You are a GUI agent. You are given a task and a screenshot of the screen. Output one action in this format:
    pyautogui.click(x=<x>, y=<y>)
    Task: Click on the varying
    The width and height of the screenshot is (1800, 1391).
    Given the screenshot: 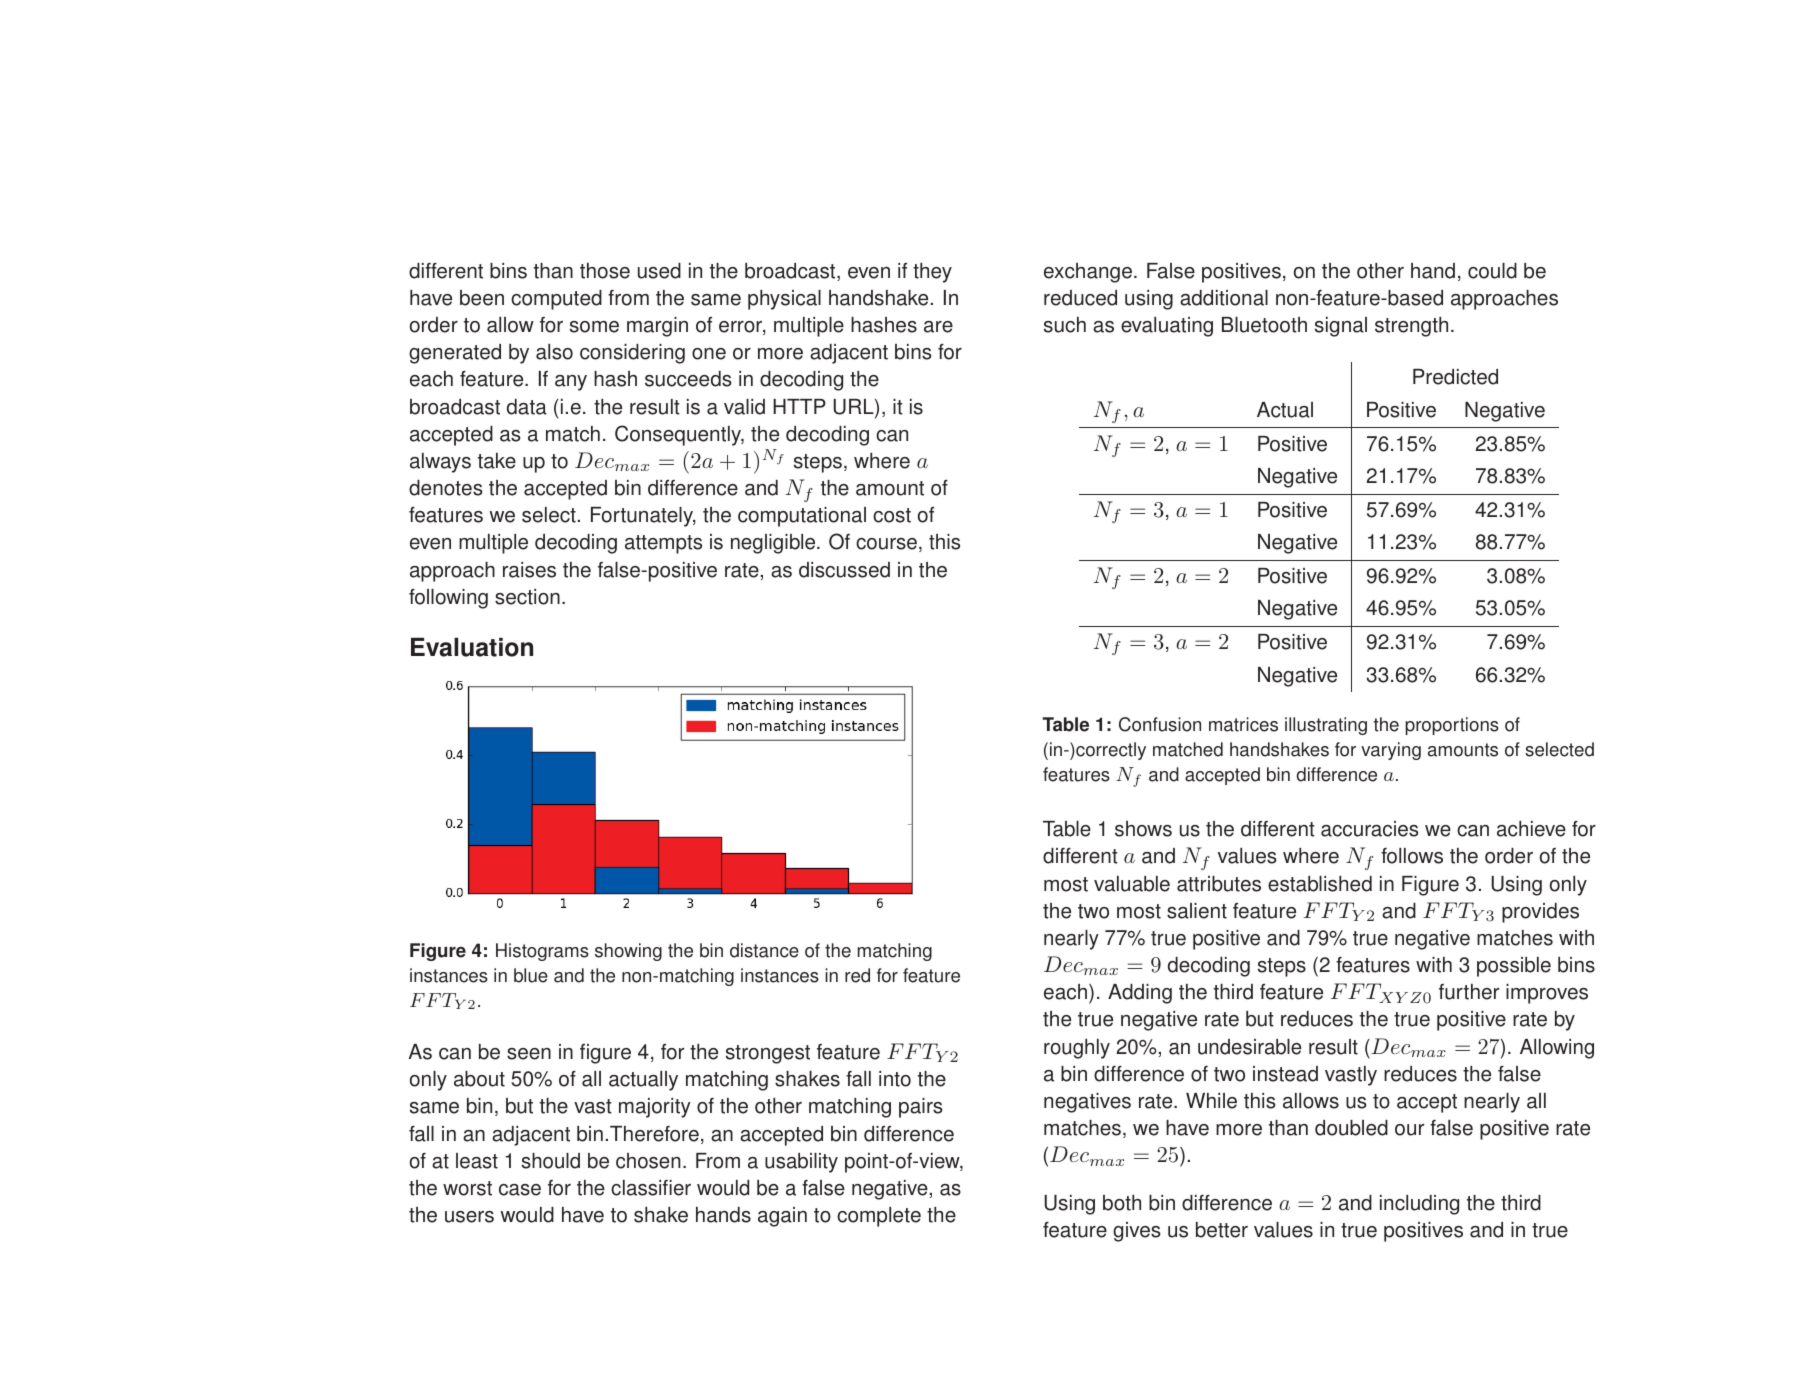 What is the action you would take?
    pyautogui.click(x=1391, y=751)
